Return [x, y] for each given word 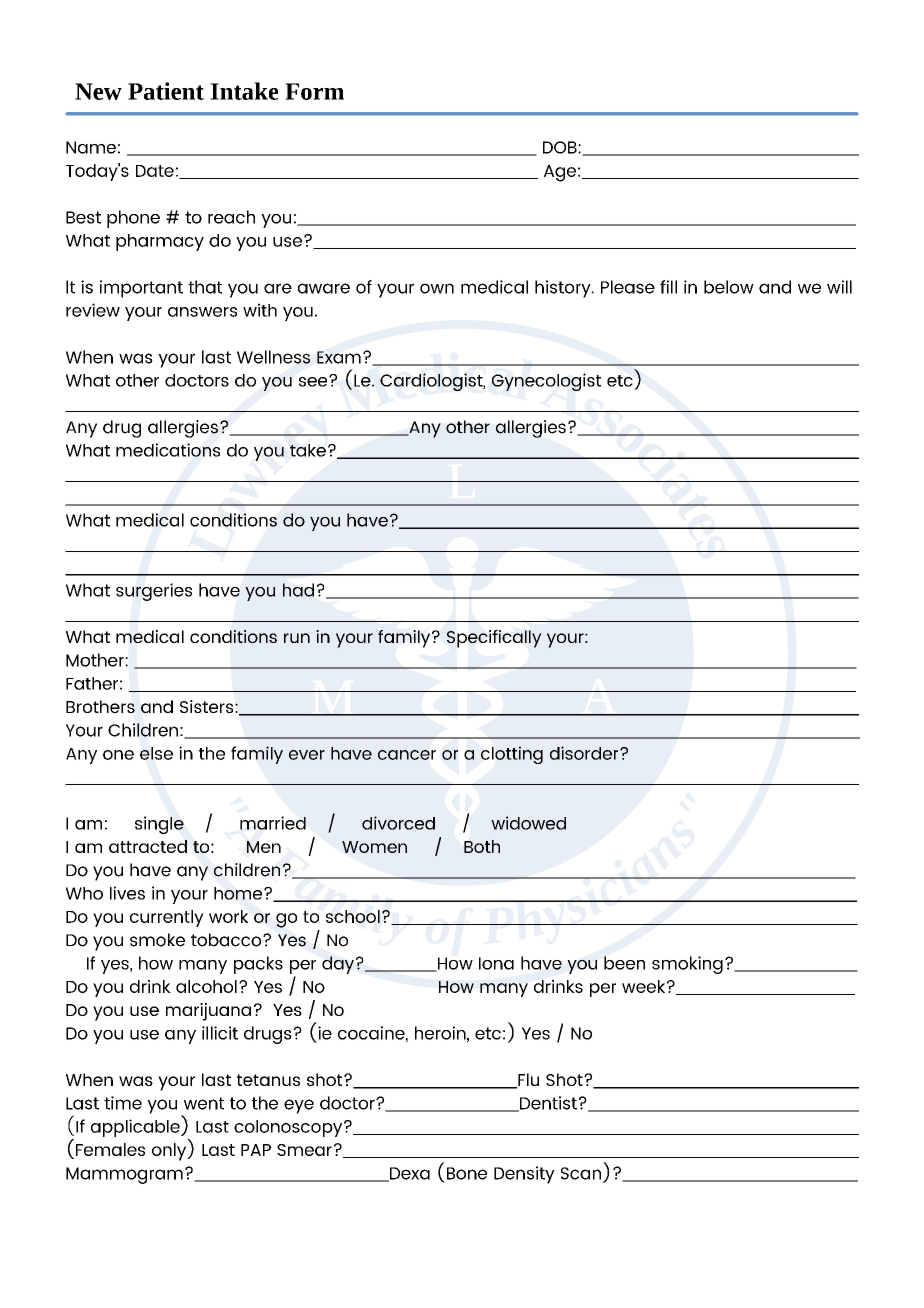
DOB [561, 147]
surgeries [154, 592]
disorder [585, 753]
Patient [166, 91]
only [170, 1152]
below [729, 287]
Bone [467, 1173]
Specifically [494, 639]
